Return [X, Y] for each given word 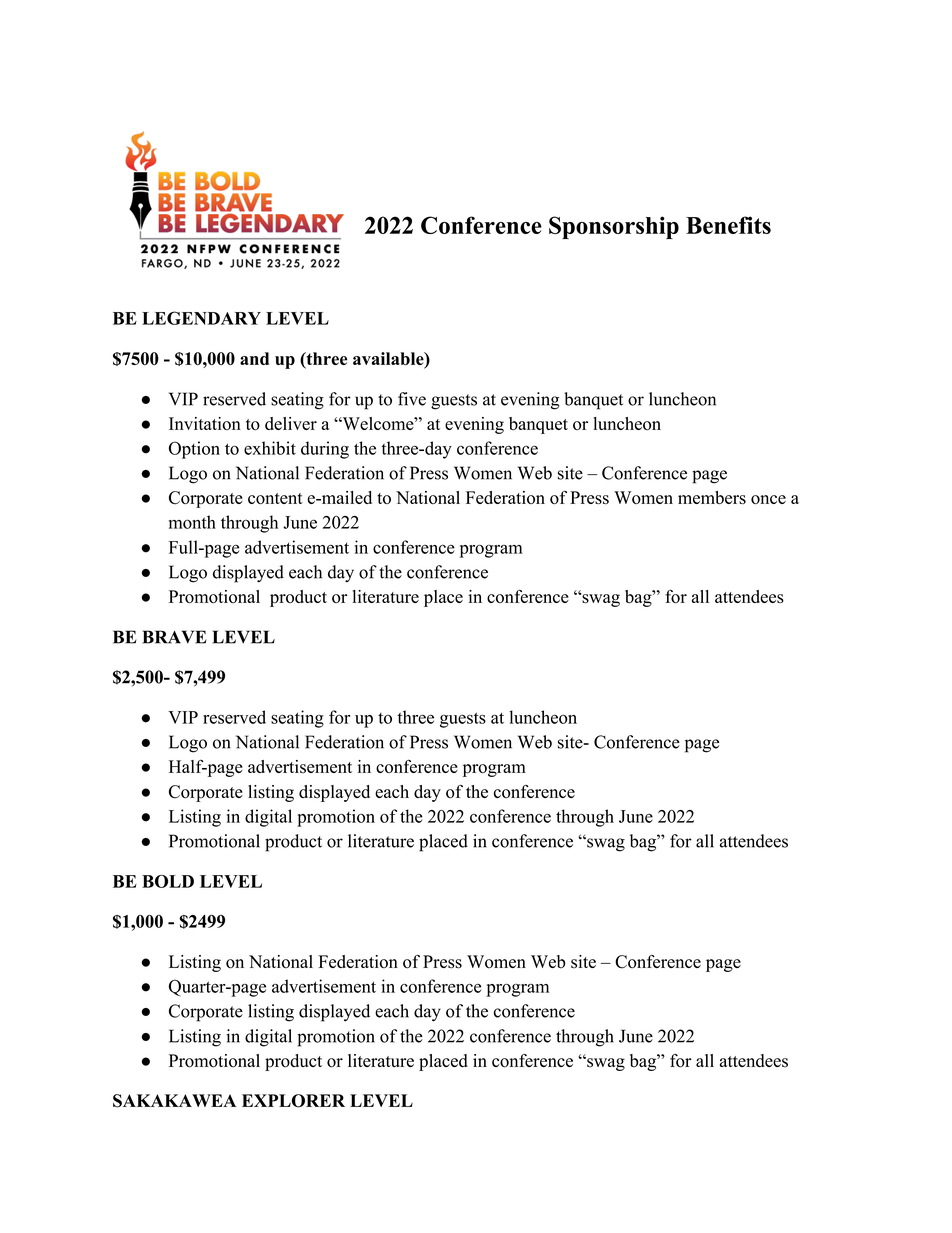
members [712, 497]
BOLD [168, 881]
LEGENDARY [201, 318]
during [325, 450]
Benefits [728, 225]
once [768, 499]
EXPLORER [293, 1101]
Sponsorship [614, 227]
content [275, 498]
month [192, 522]
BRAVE [175, 637]
